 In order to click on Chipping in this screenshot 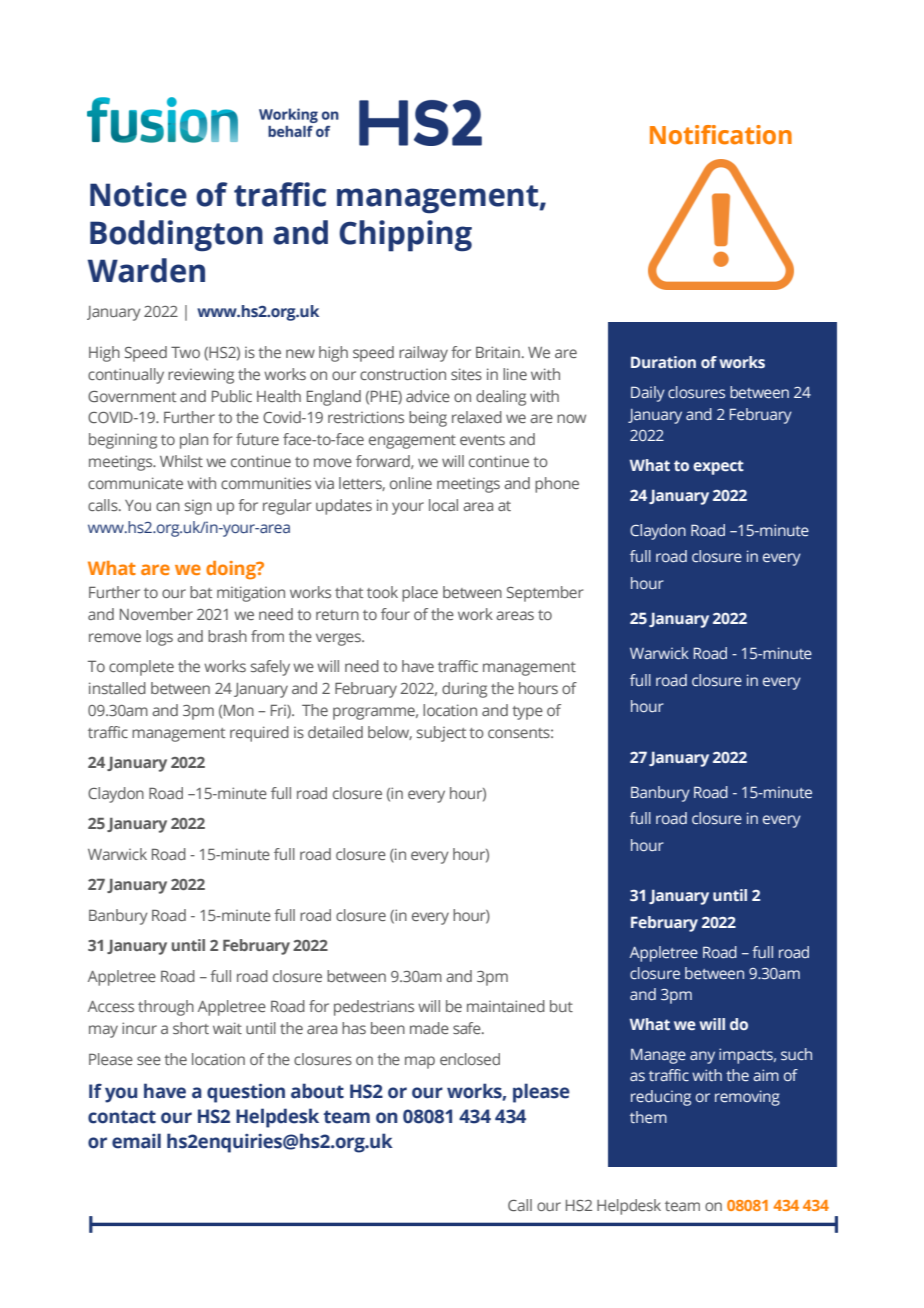, I will do `click(405, 236)`.
